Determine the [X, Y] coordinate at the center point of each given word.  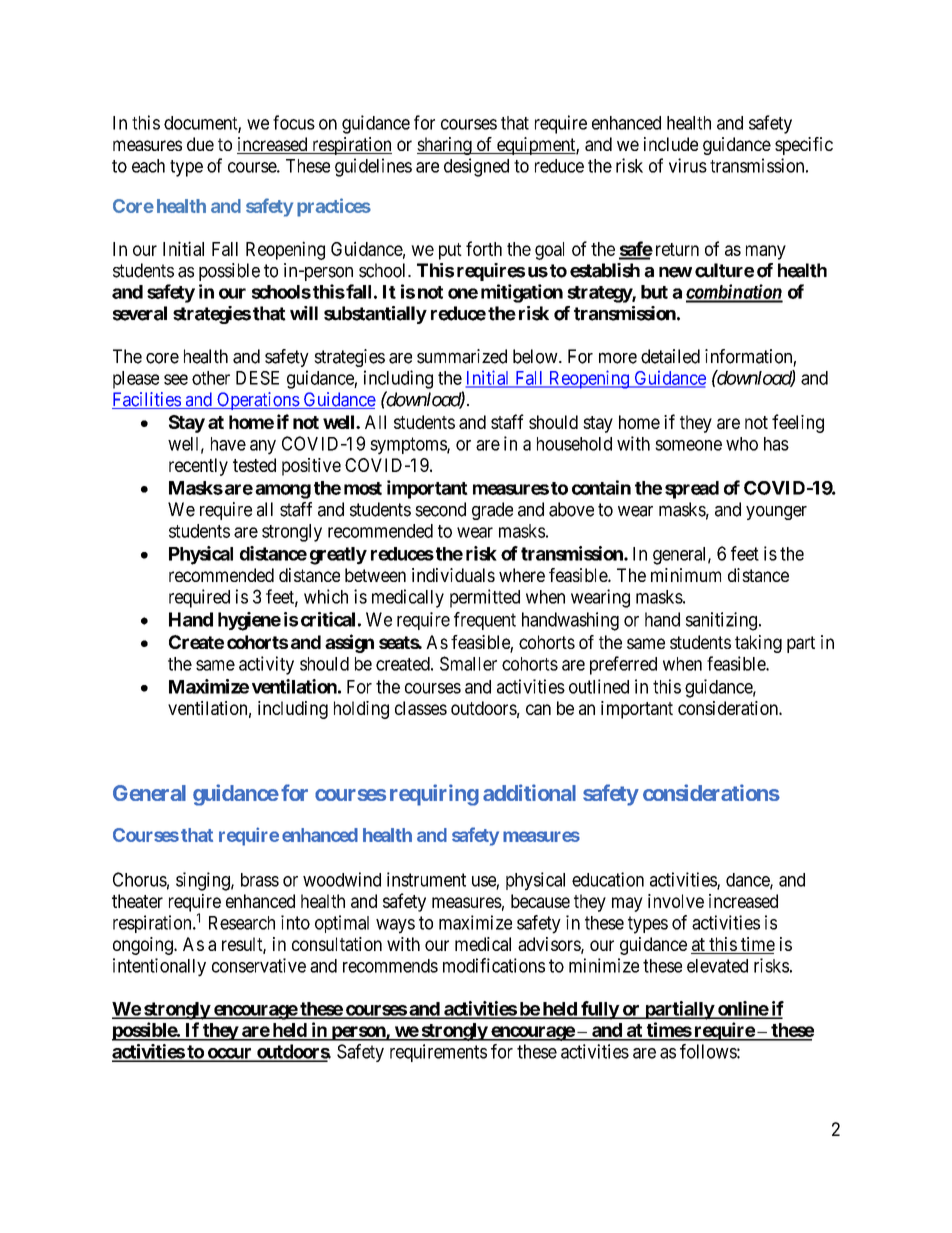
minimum [686, 575]
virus [688, 165]
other [211, 378]
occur [229, 1054]
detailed [670, 356]
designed [476, 167]
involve [676, 901]
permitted [485, 598]
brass [260, 880]
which [326, 596]
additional [529, 792]
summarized [462, 356]
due [200, 144]
